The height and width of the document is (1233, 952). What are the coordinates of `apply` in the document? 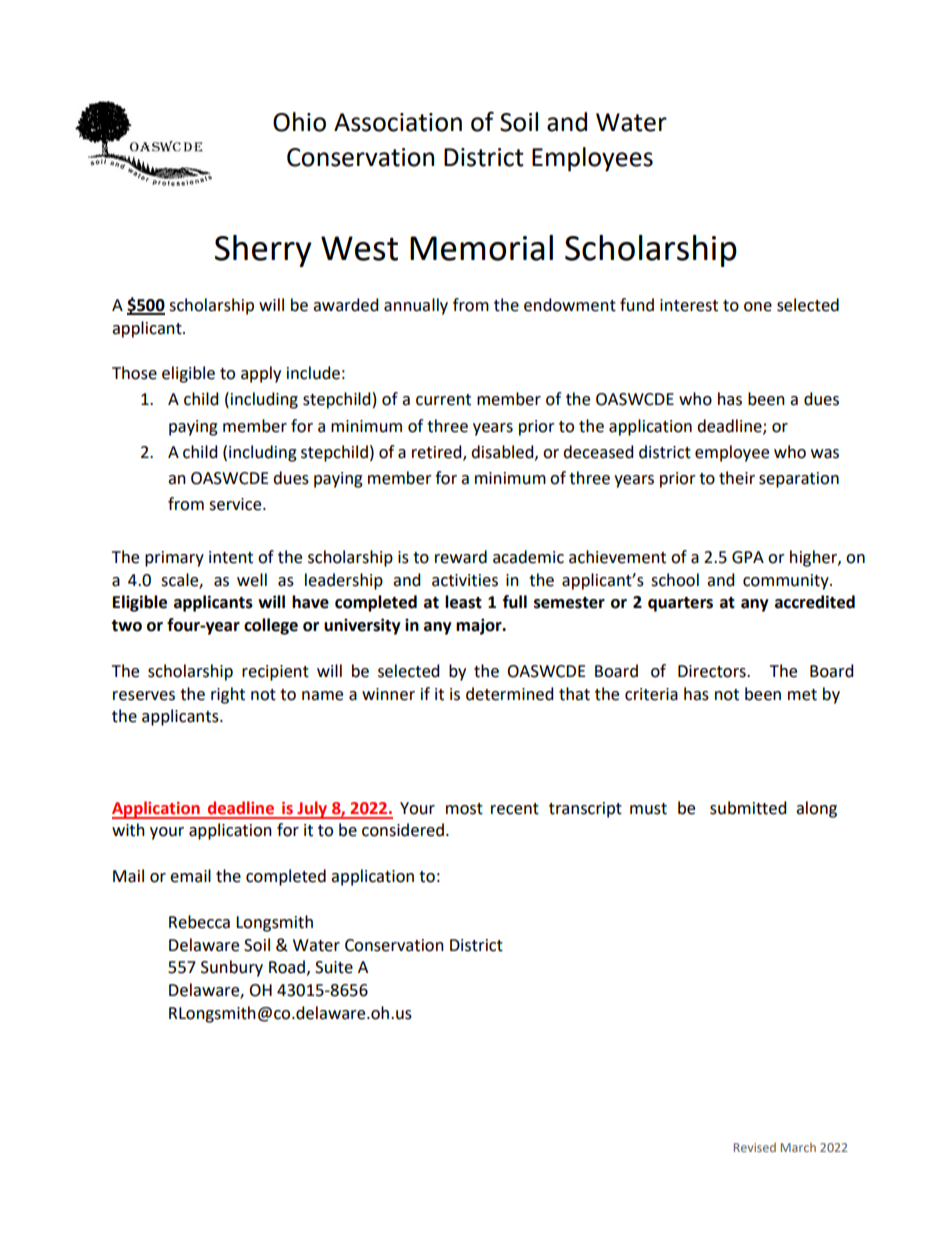 It's located at (261, 374).
